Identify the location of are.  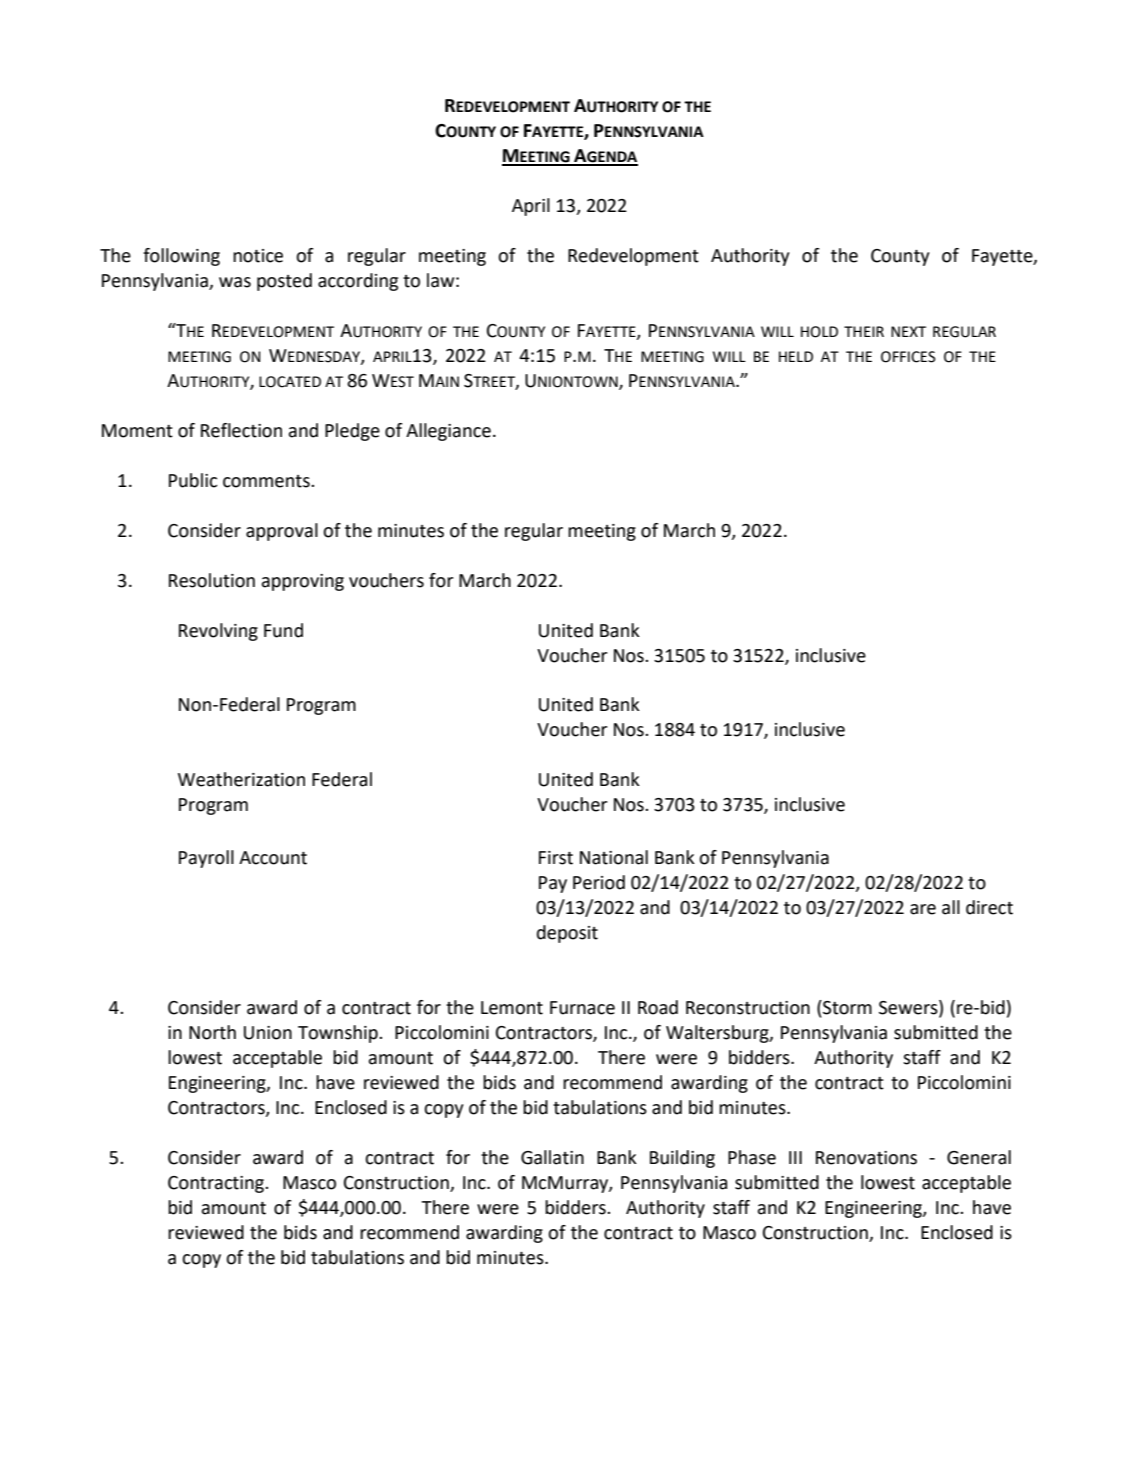
(923, 909).
